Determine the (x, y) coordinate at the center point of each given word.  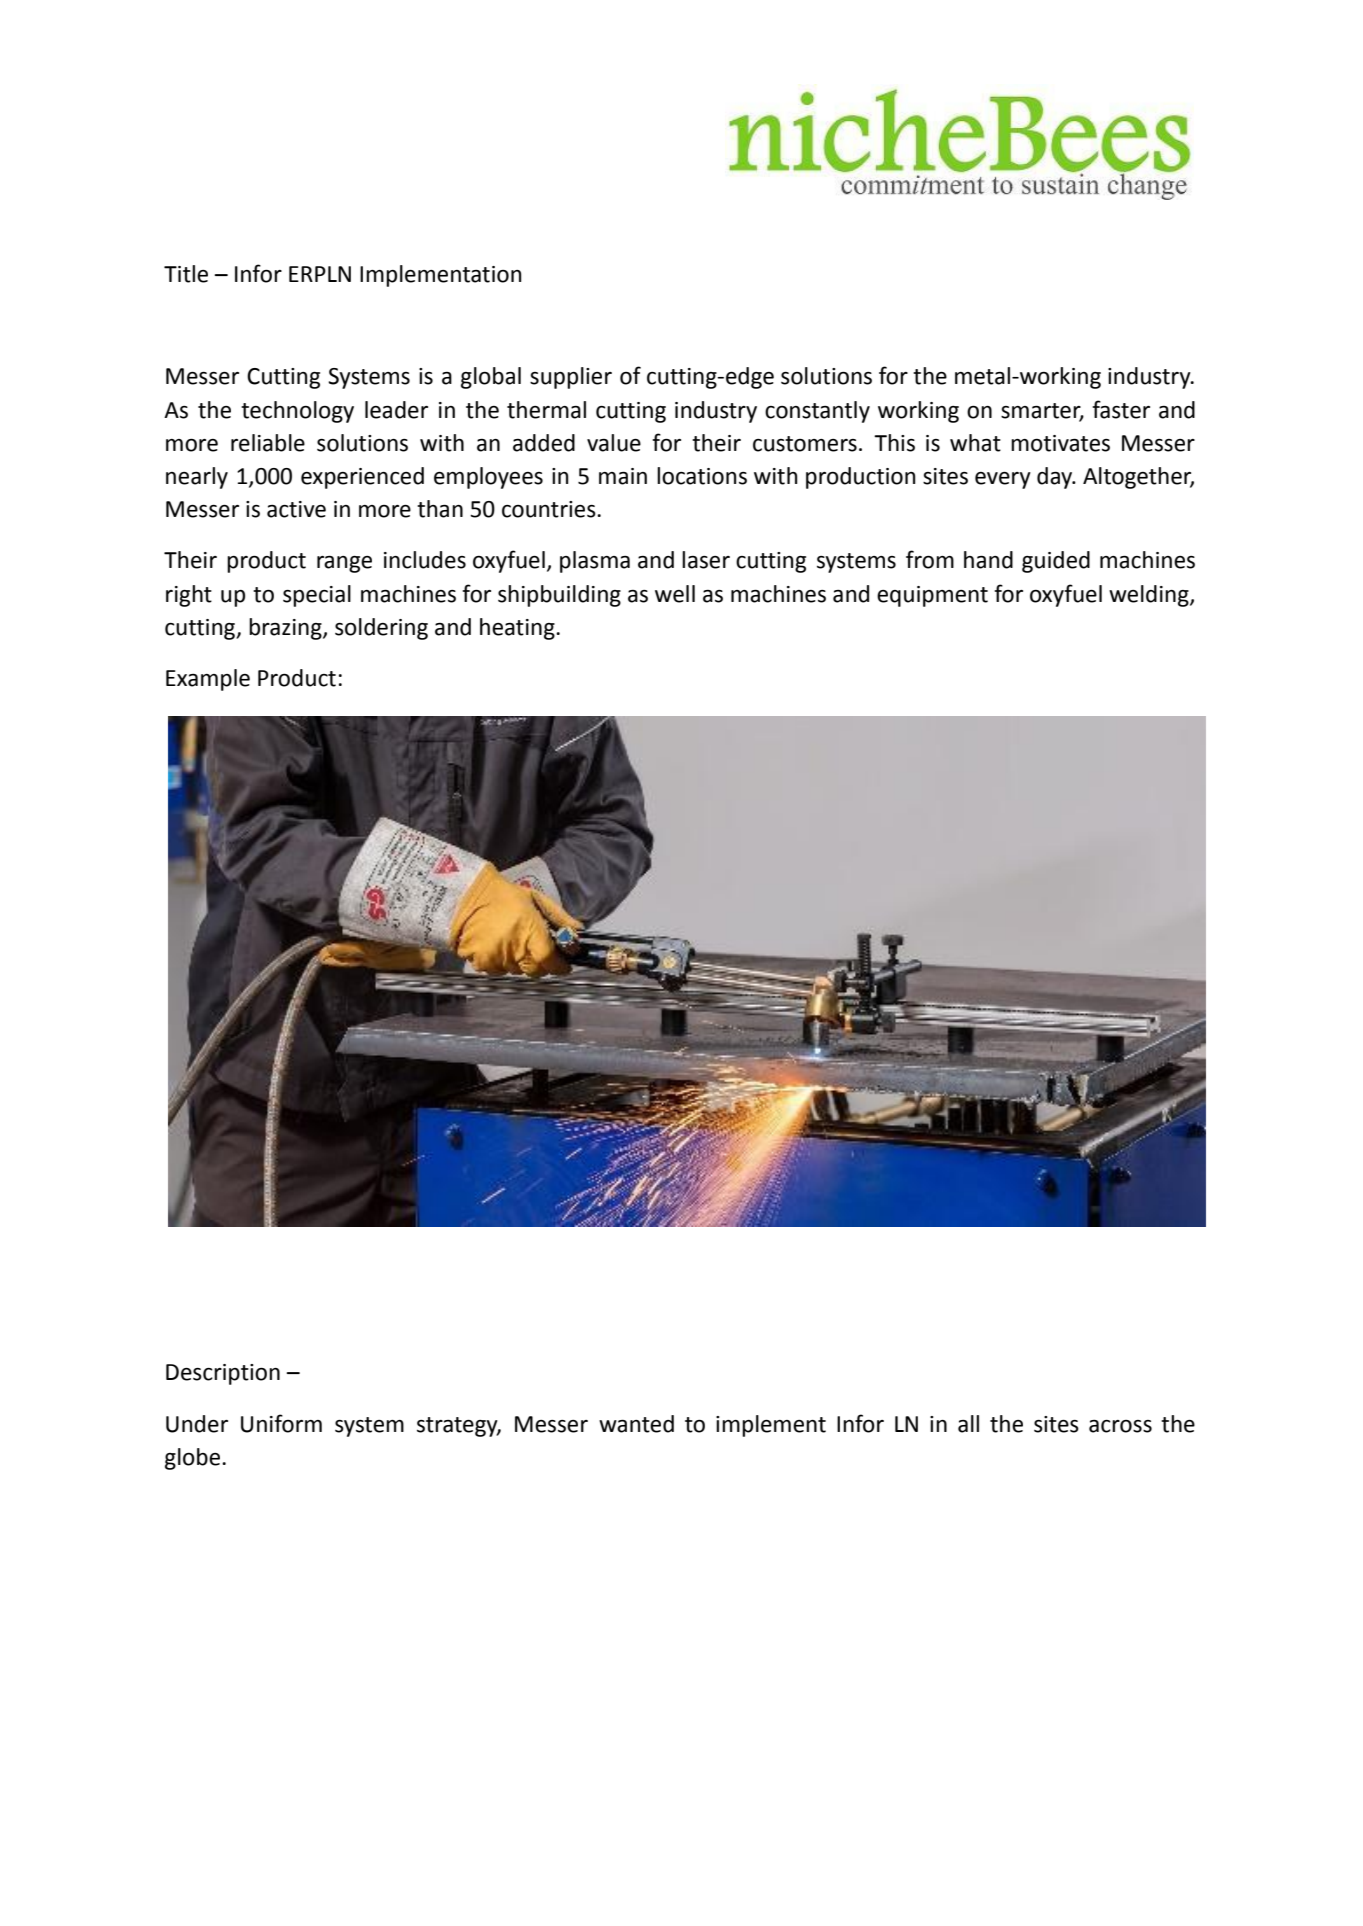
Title (186, 274)
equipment (932, 596)
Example (208, 680)
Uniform (281, 1423)
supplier (571, 378)
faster (1121, 409)
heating (518, 629)
